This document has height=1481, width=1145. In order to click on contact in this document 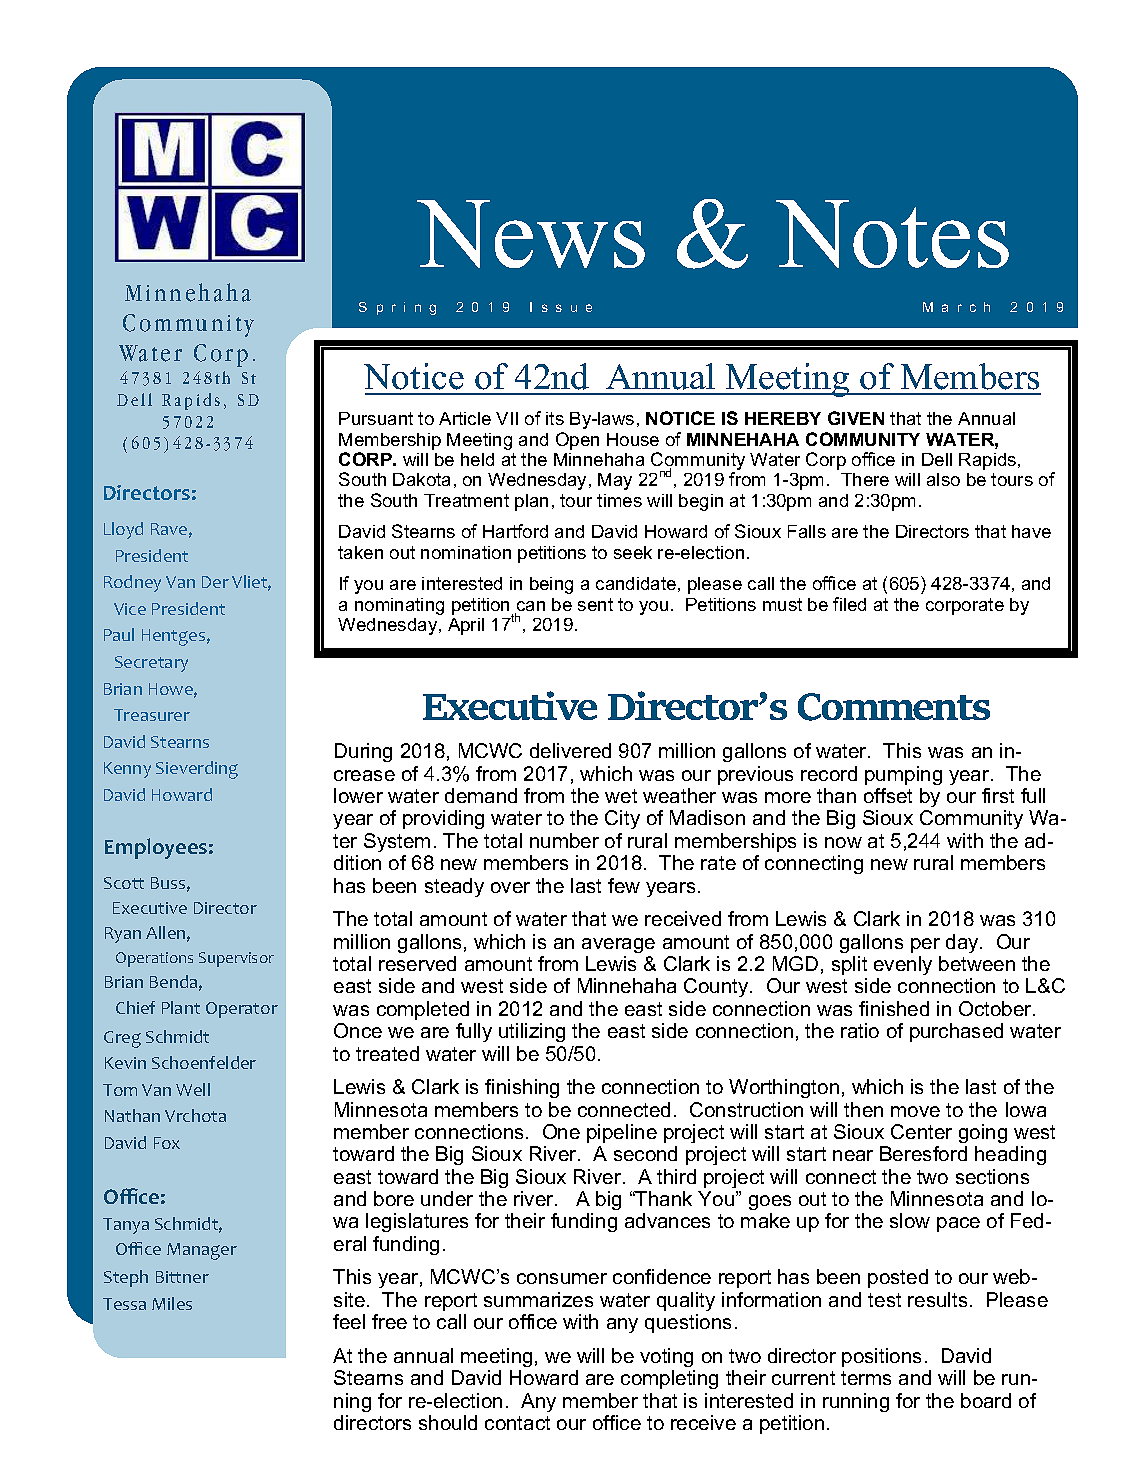, I will do `click(517, 1423)`.
